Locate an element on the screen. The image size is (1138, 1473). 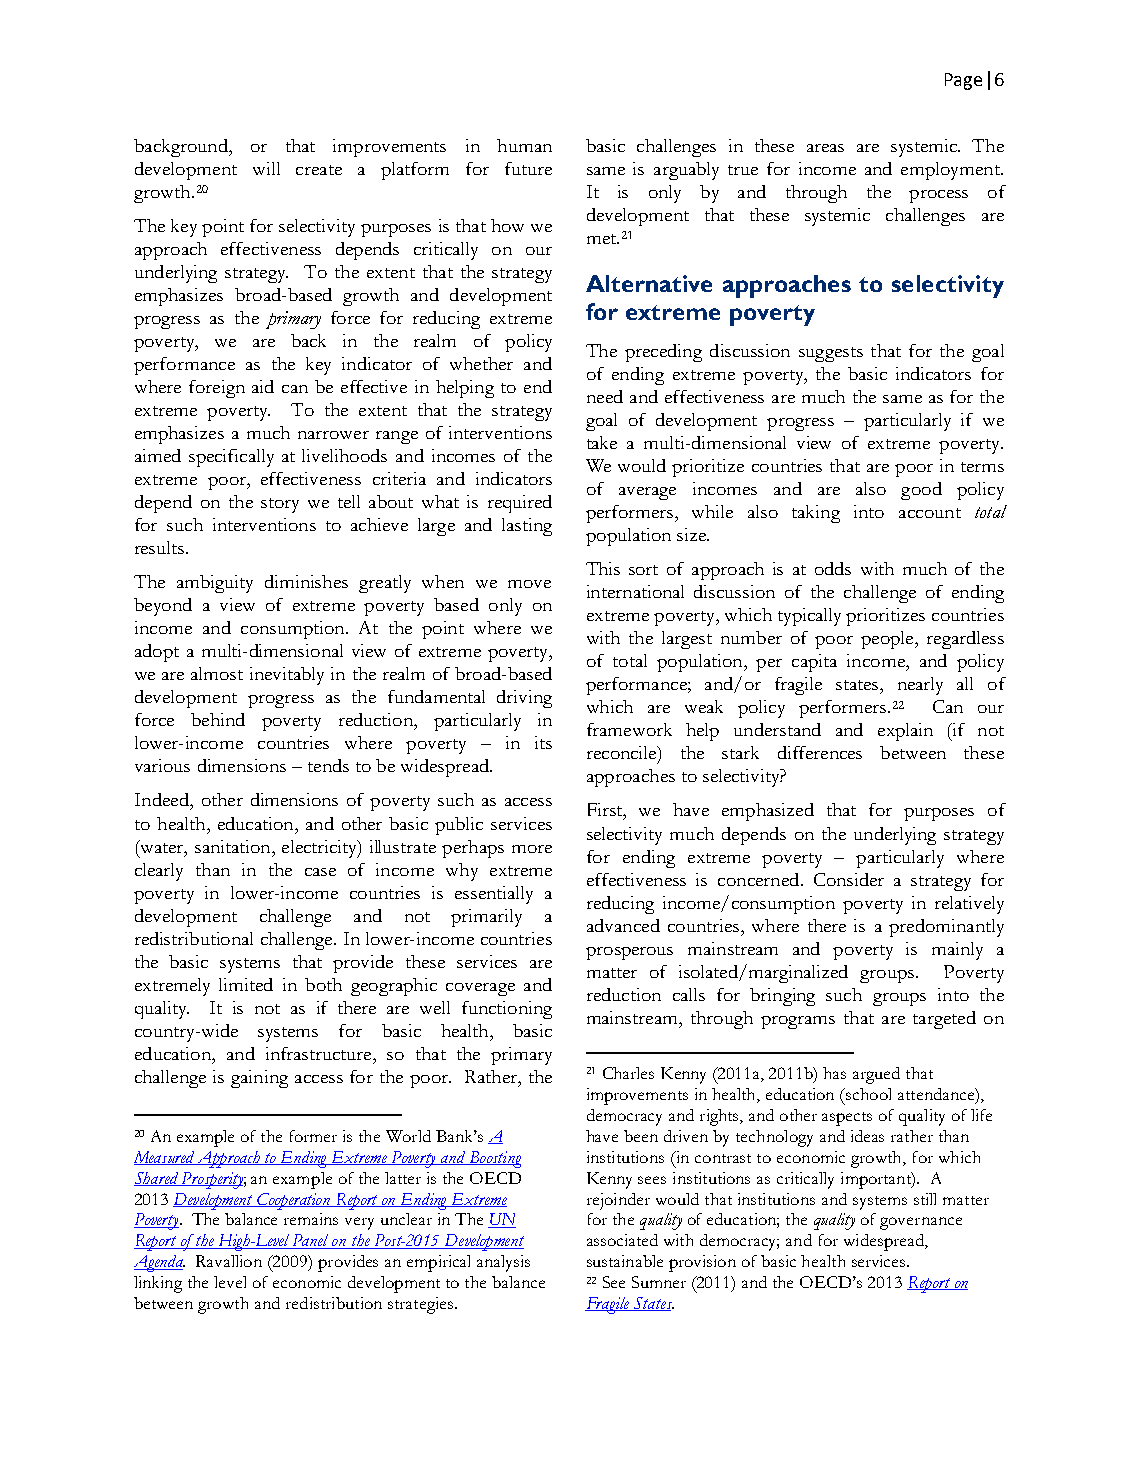
future is located at coordinates (528, 168).
